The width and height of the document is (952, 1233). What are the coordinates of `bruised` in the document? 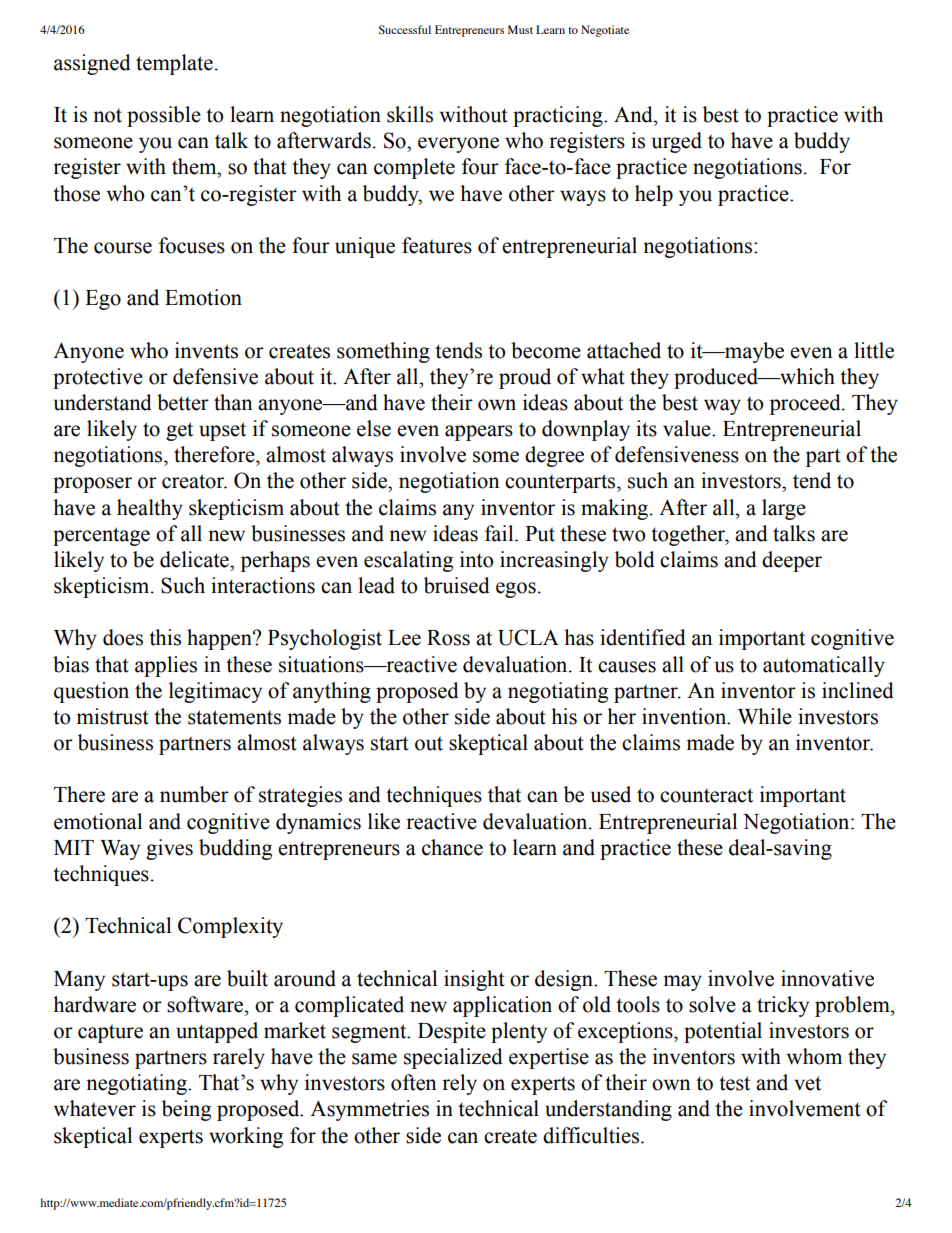 It's located at (457, 585).
